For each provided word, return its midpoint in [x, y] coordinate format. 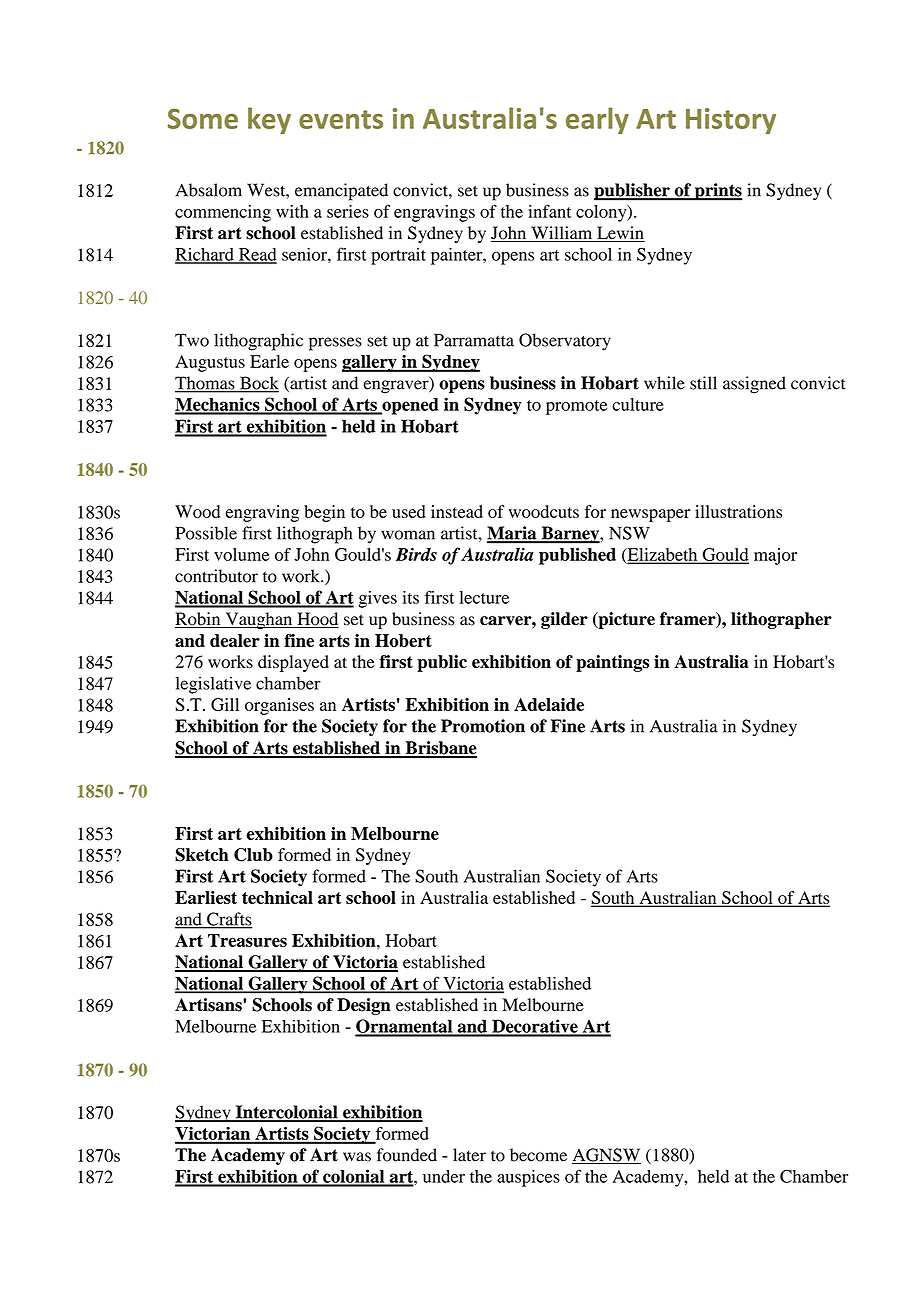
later [469, 1155]
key [269, 120]
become [538, 1155]
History [731, 121]
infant [550, 211]
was [357, 1157]
